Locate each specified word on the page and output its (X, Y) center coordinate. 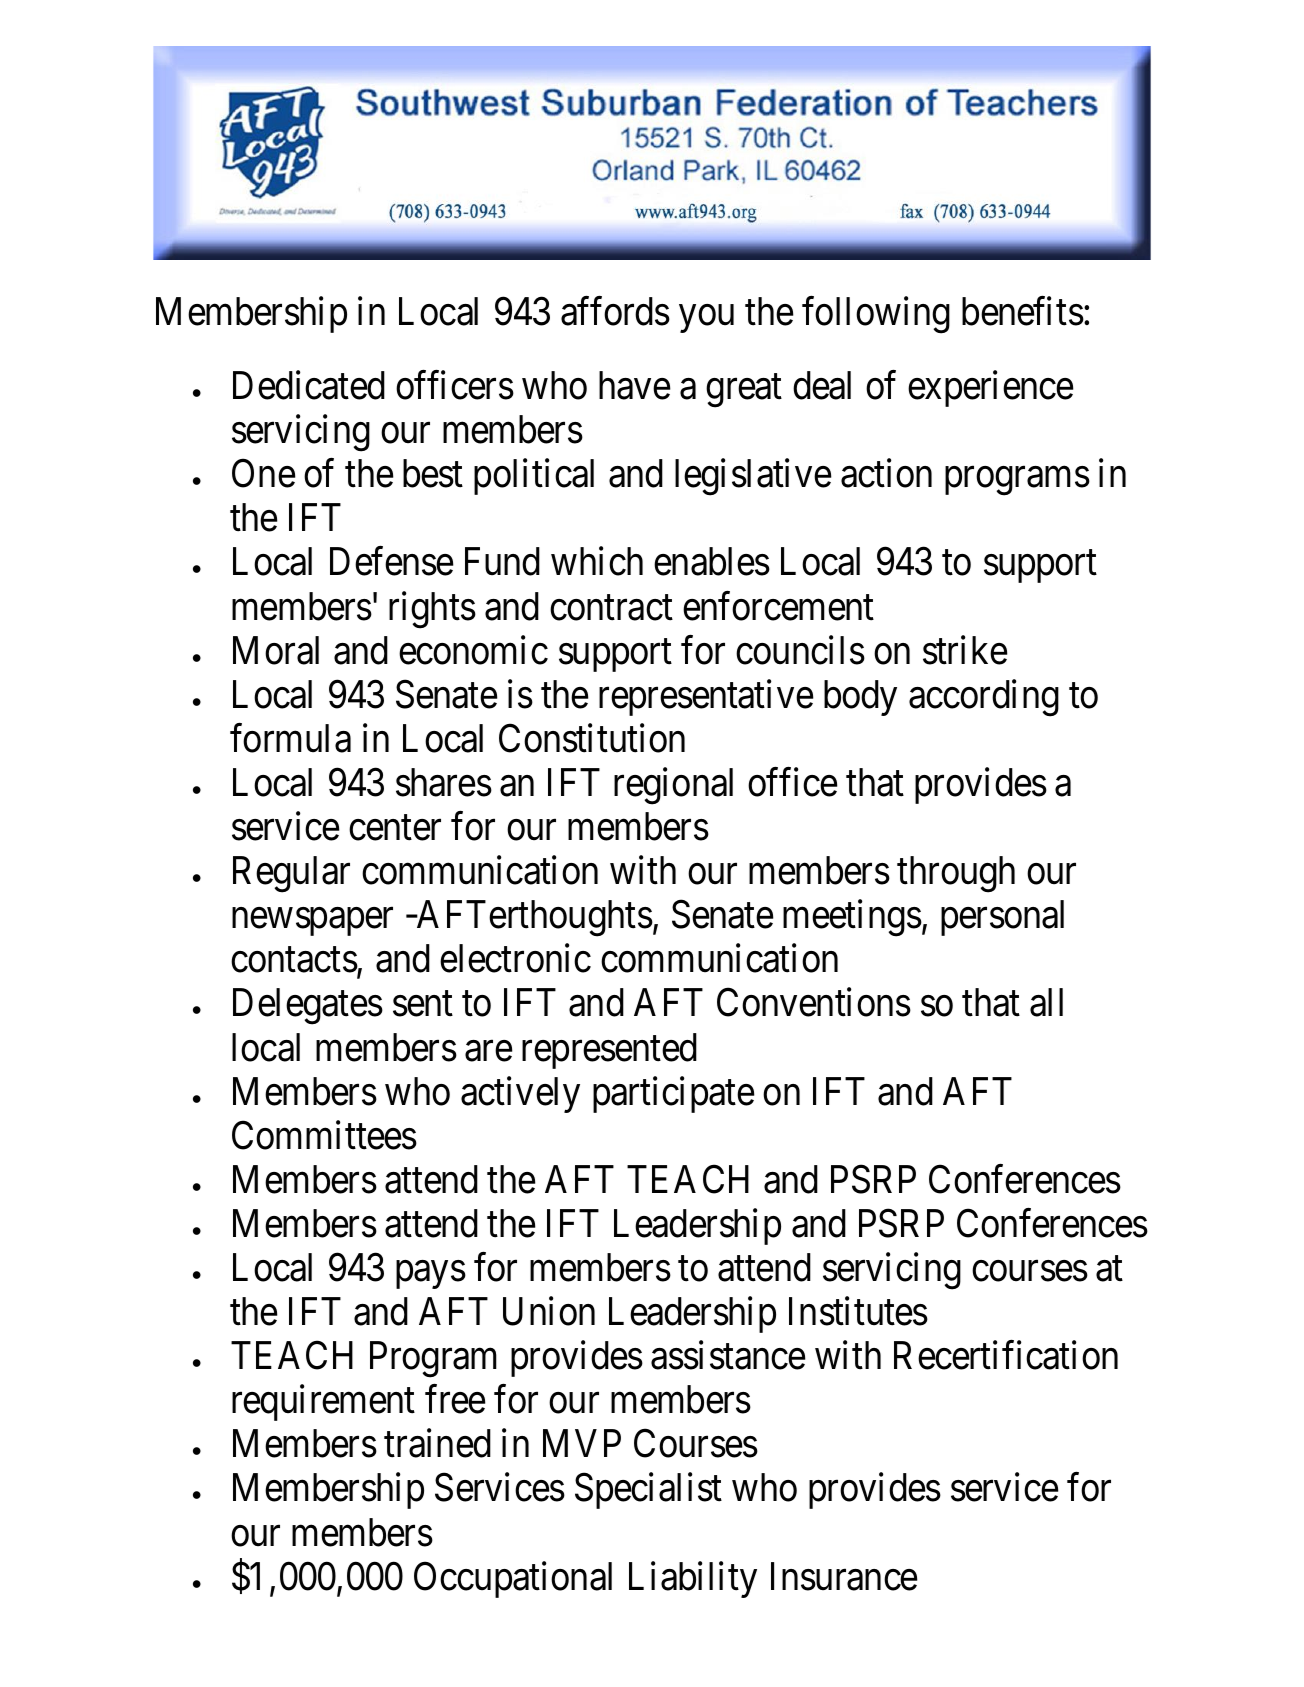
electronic (515, 958)
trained (437, 1443)
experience (991, 389)
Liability (693, 1579)
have (635, 385)
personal (1002, 918)
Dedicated (309, 385)
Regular (291, 874)
